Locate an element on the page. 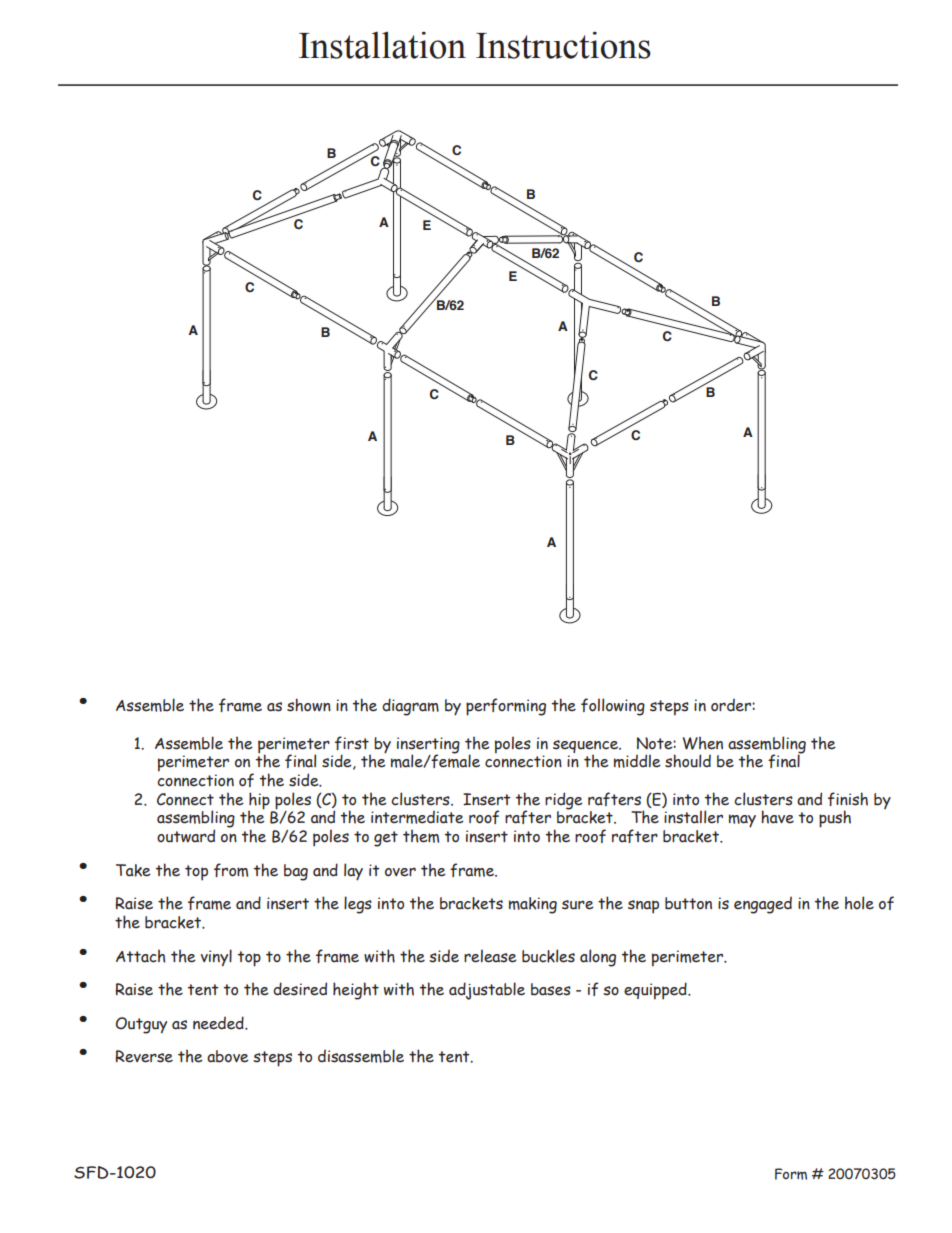  them is located at coordinates (421, 836).
